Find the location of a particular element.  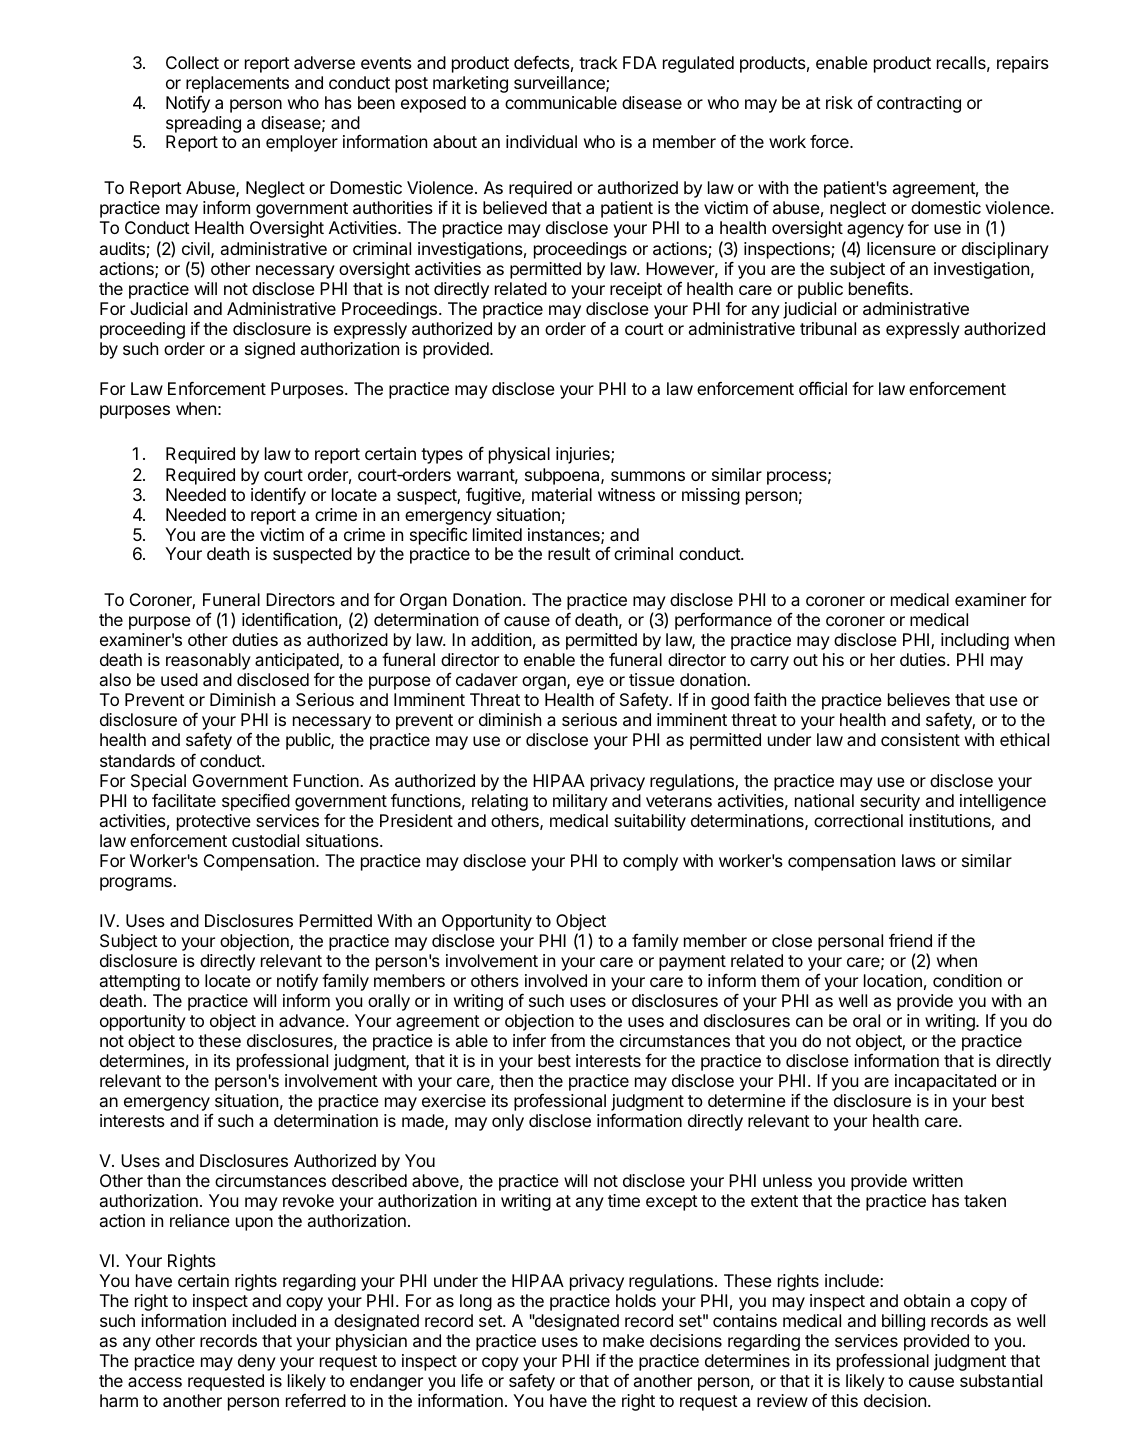

used is located at coordinates (179, 679).
